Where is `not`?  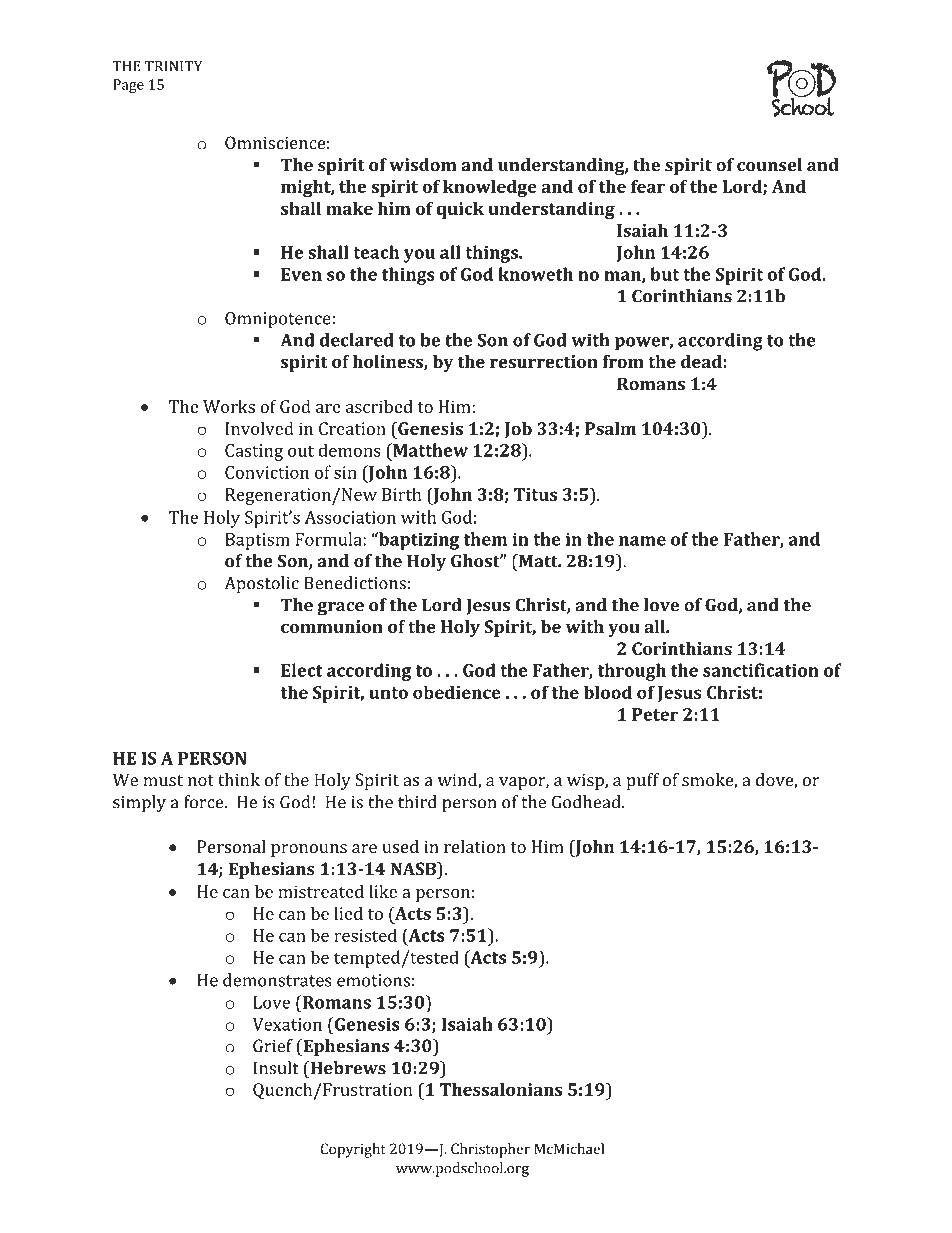
not is located at coordinates (201, 781).
